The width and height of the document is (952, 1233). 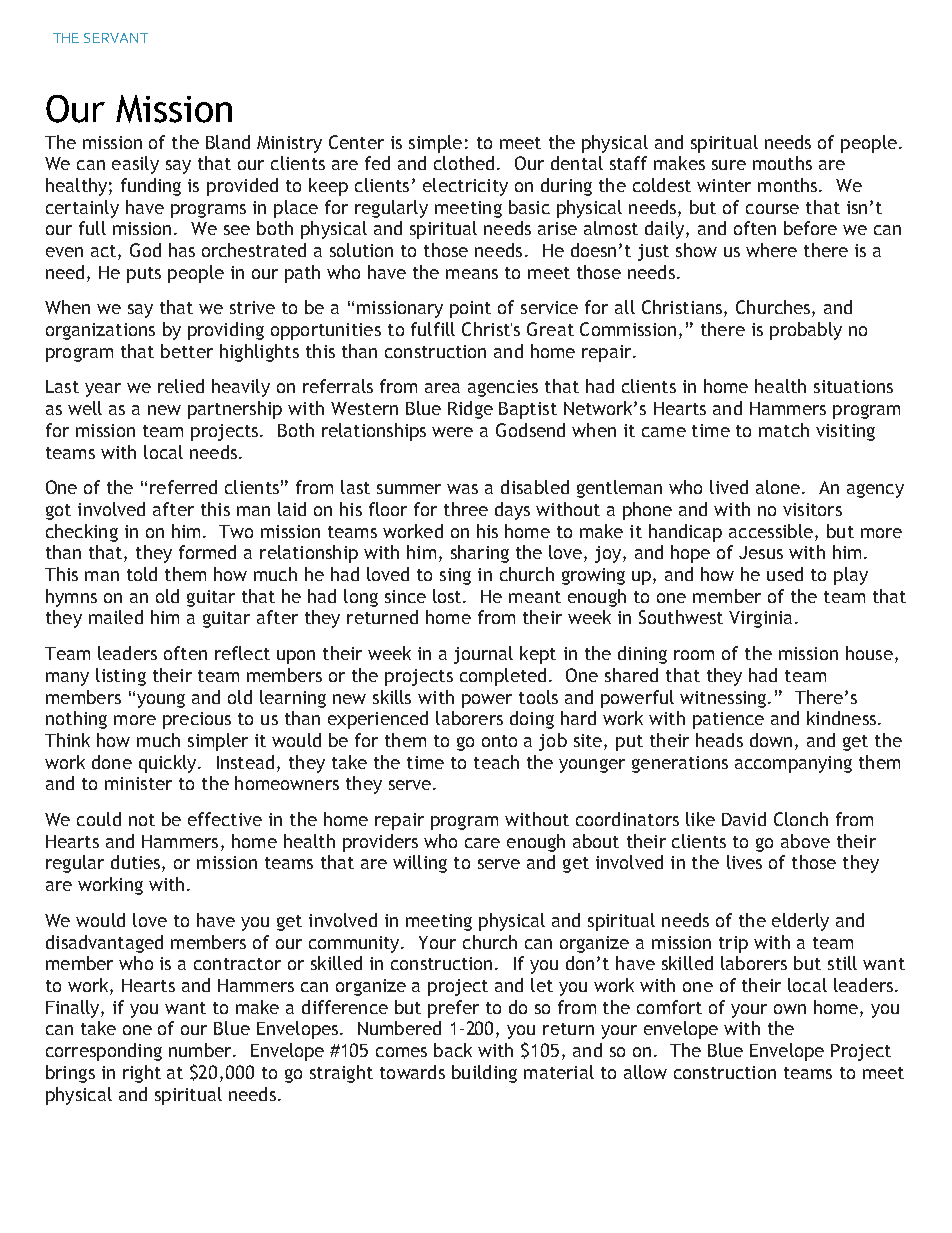 What do you see at coordinates (771, 740) in the document?
I see `down` at bounding box center [771, 740].
